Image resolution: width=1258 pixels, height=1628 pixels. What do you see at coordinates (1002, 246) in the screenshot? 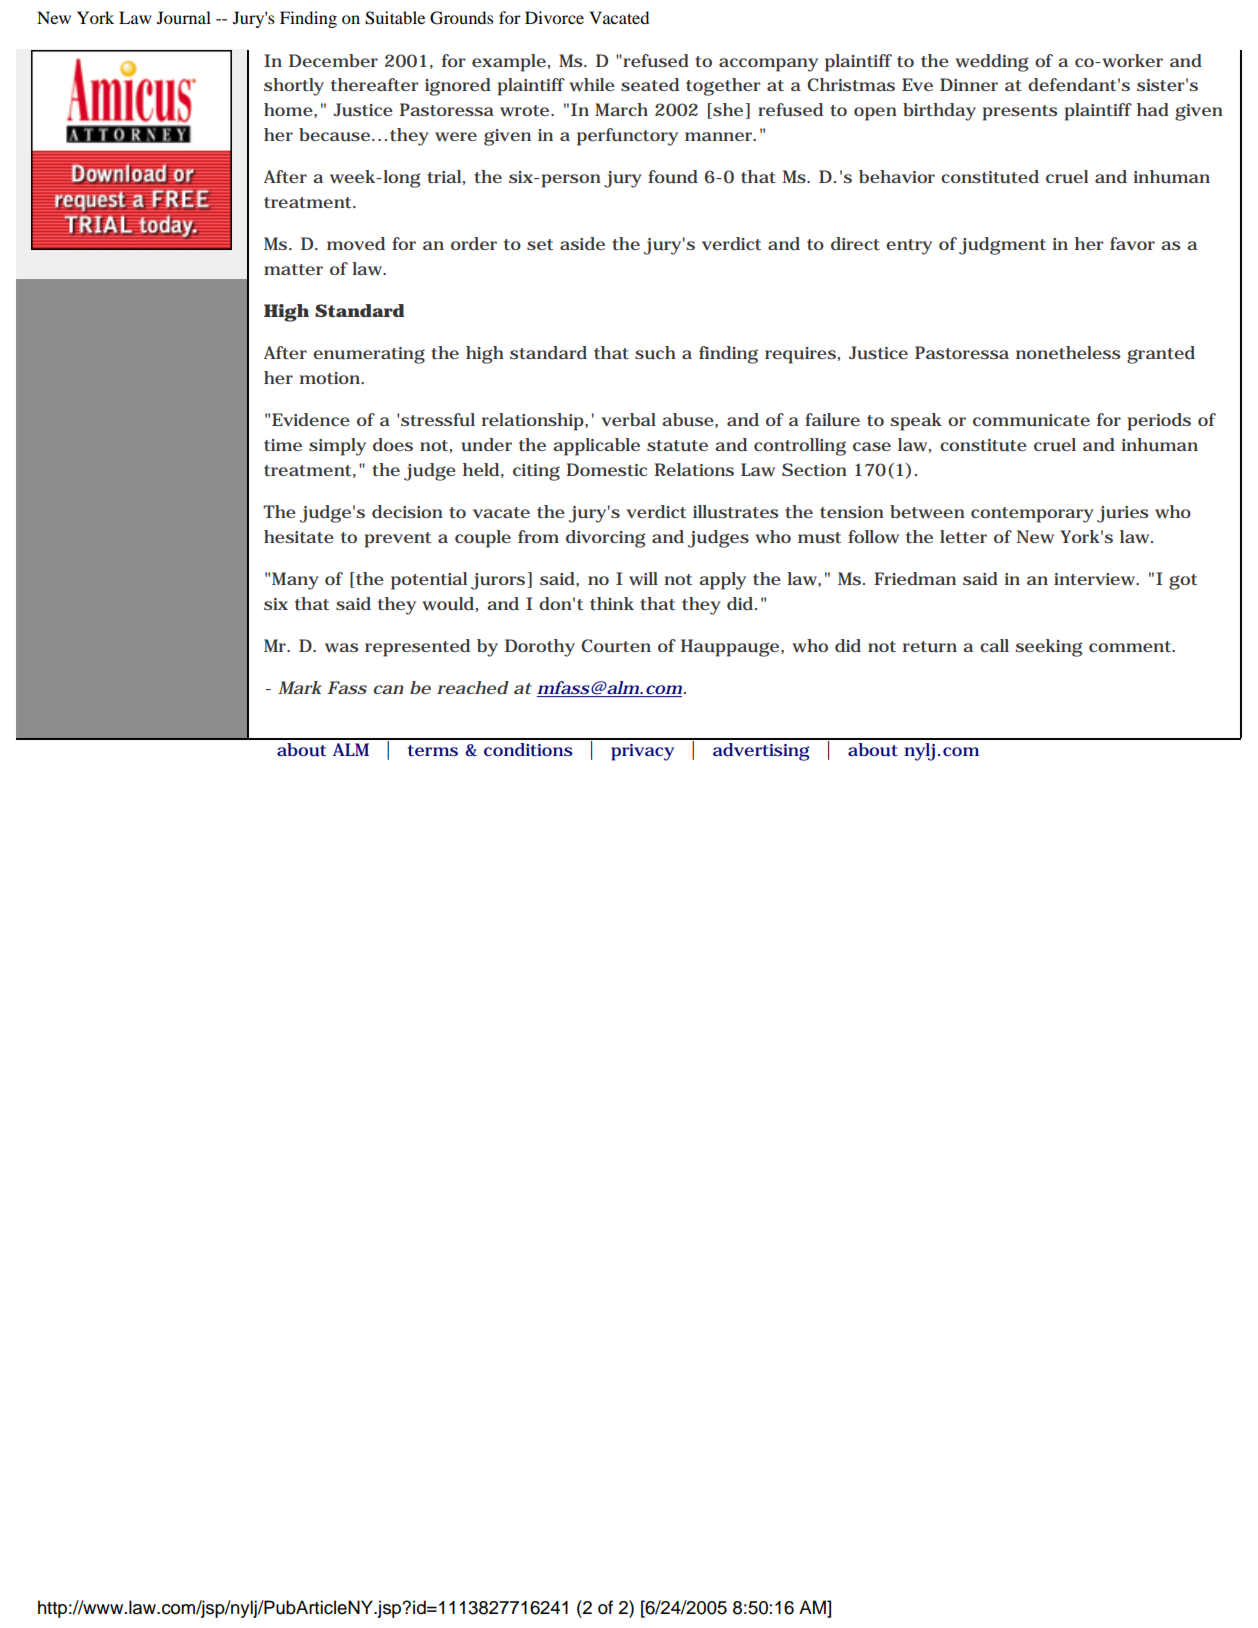
I see `judgment` at bounding box center [1002, 246].
